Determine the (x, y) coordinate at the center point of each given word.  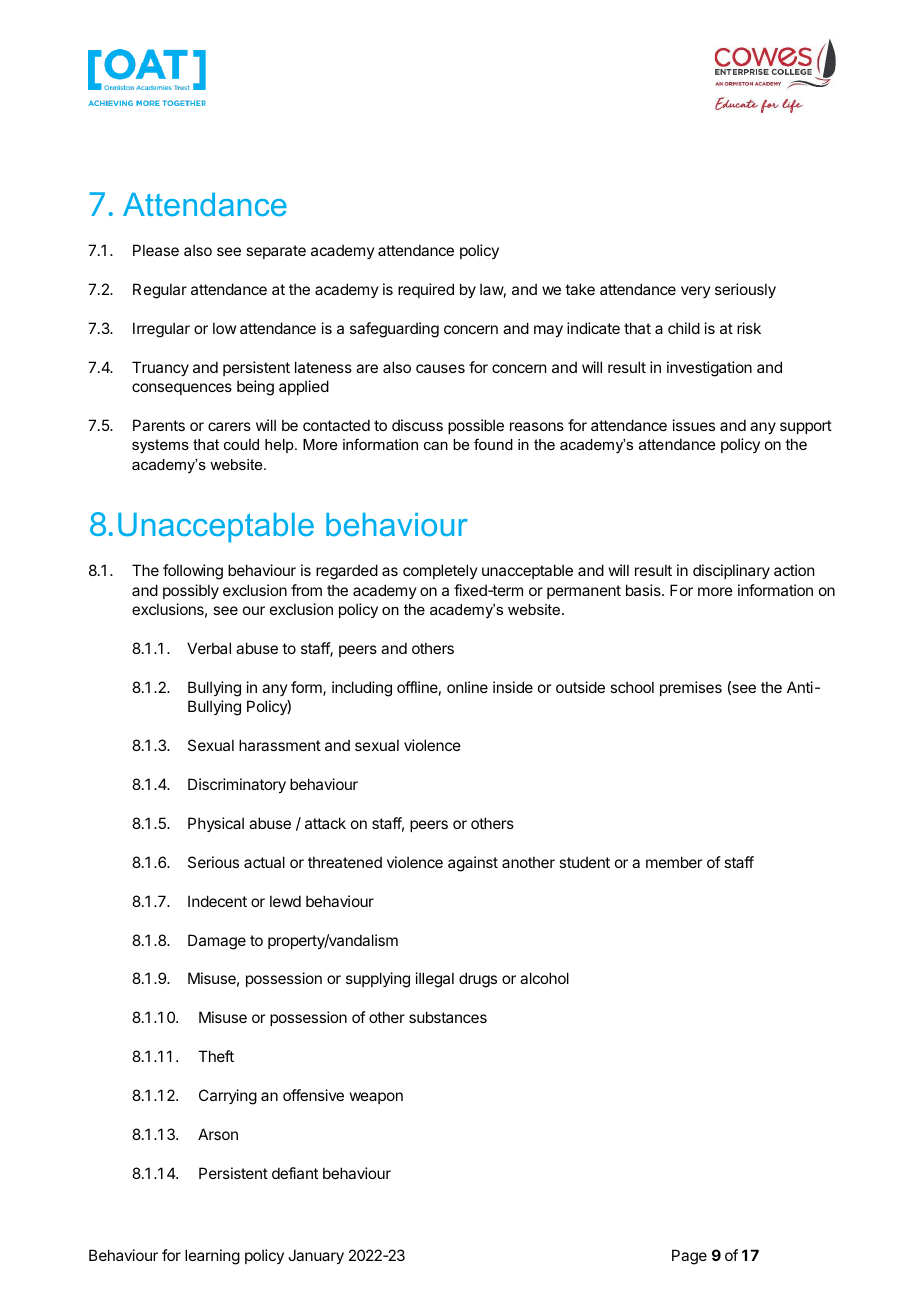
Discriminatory (237, 785)
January (316, 1256)
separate (276, 252)
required (426, 290)
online (467, 687)
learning (212, 1257)
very (696, 292)
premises (691, 688)
